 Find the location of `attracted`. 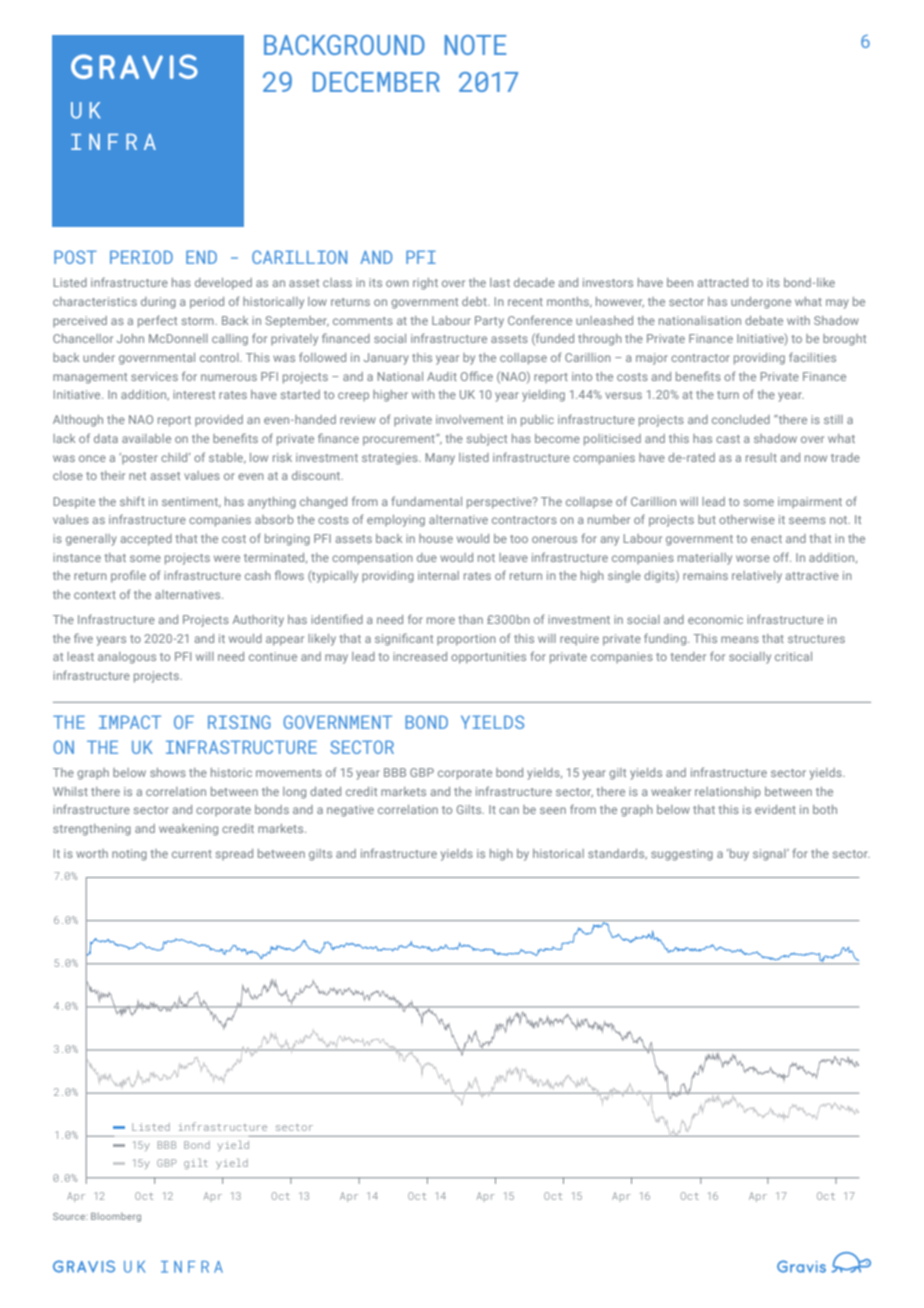

attracted is located at coordinates (723, 282).
